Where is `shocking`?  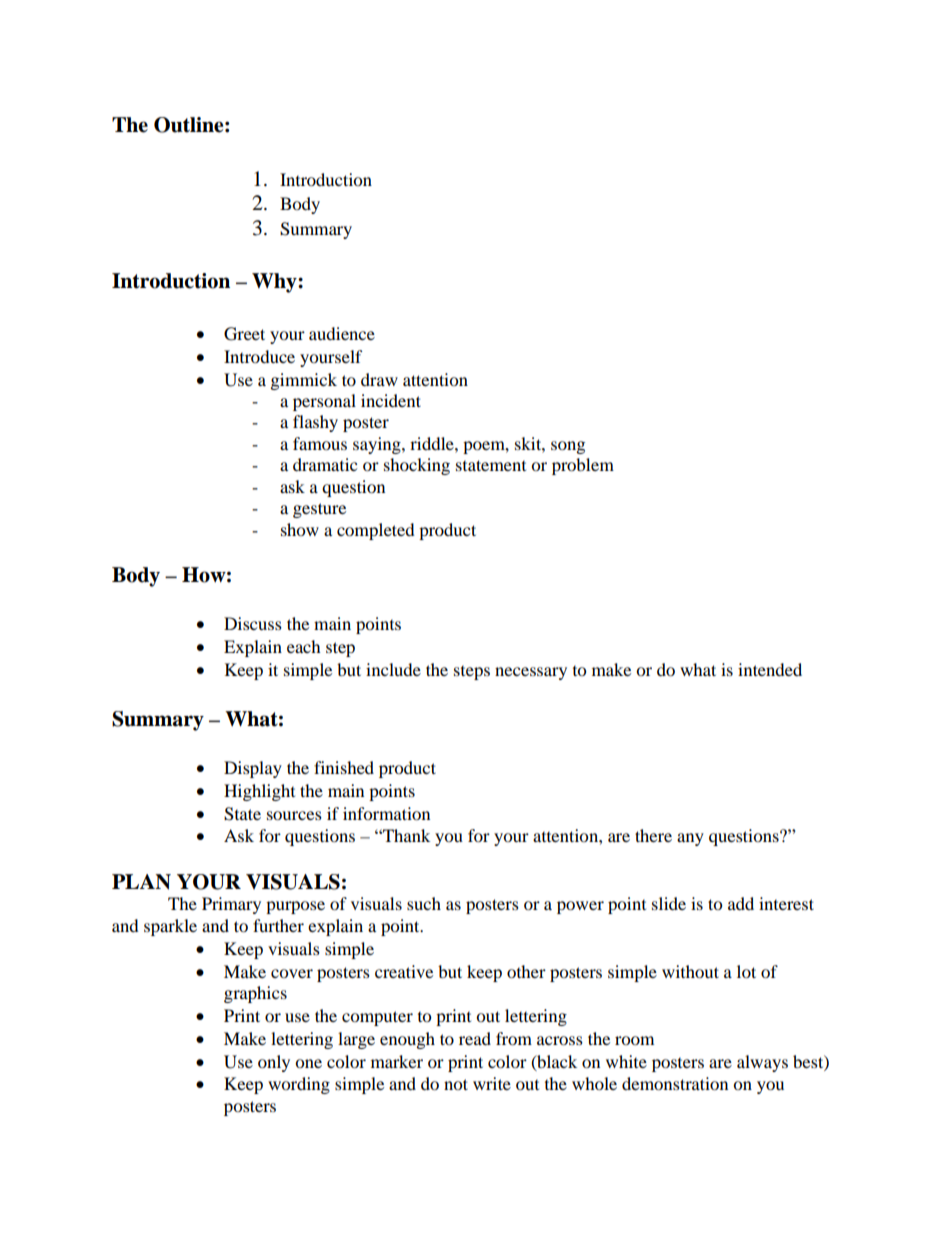
shocking is located at coordinates (417, 466).
